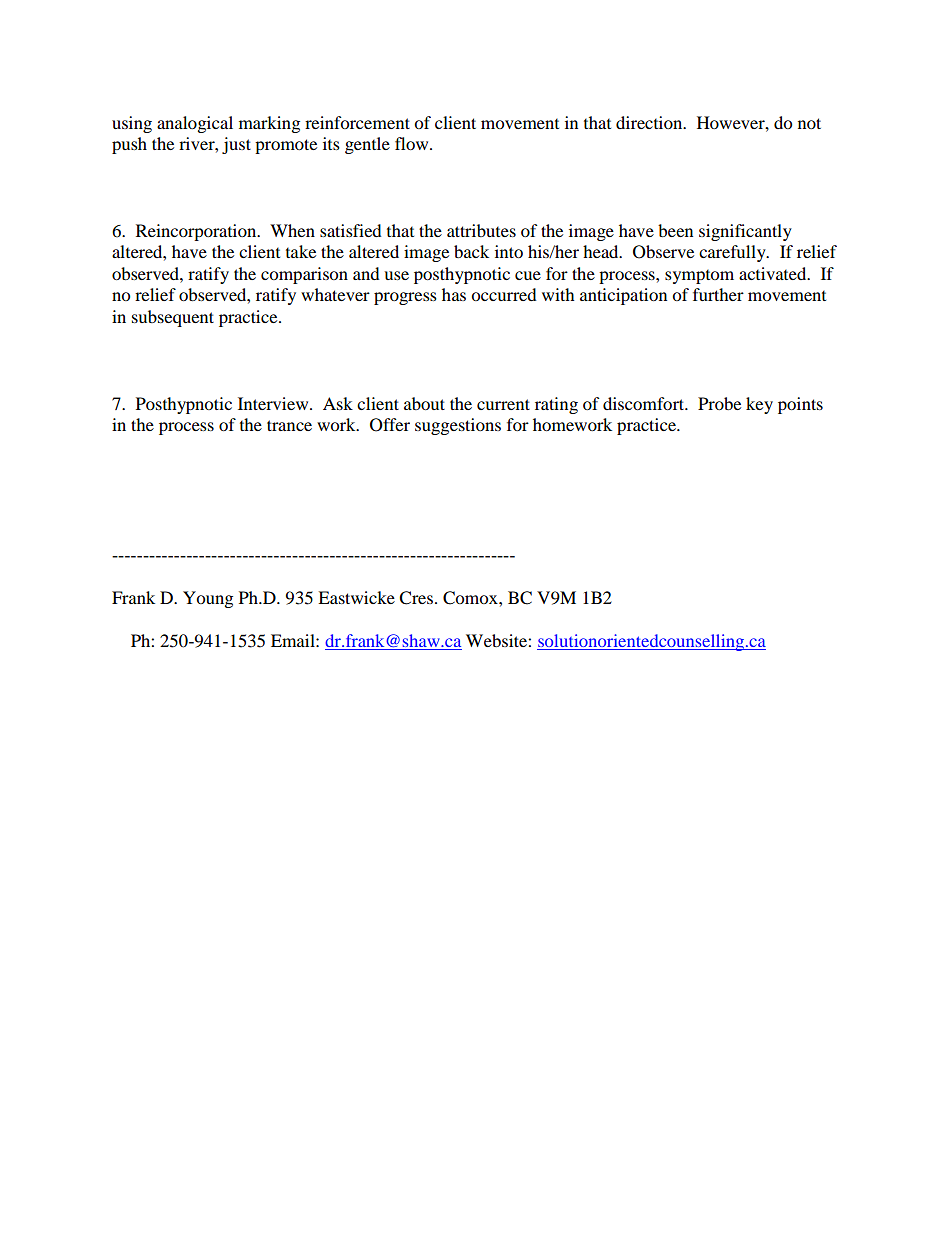 The image size is (952, 1233). I want to click on Probe, so click(719, 403).
